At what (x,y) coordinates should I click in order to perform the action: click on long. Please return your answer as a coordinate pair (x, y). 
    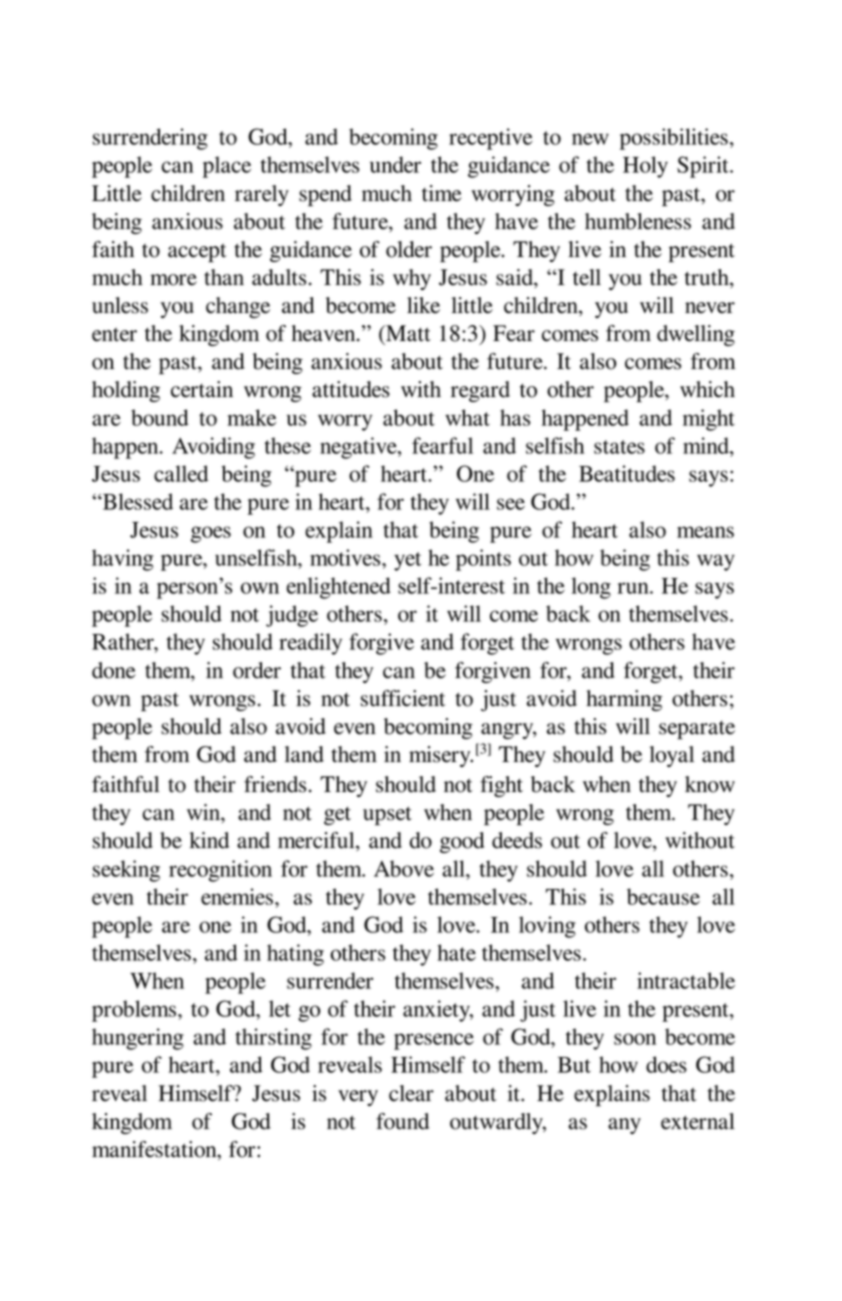
    Looking at the image, I should click on (591, 588).
